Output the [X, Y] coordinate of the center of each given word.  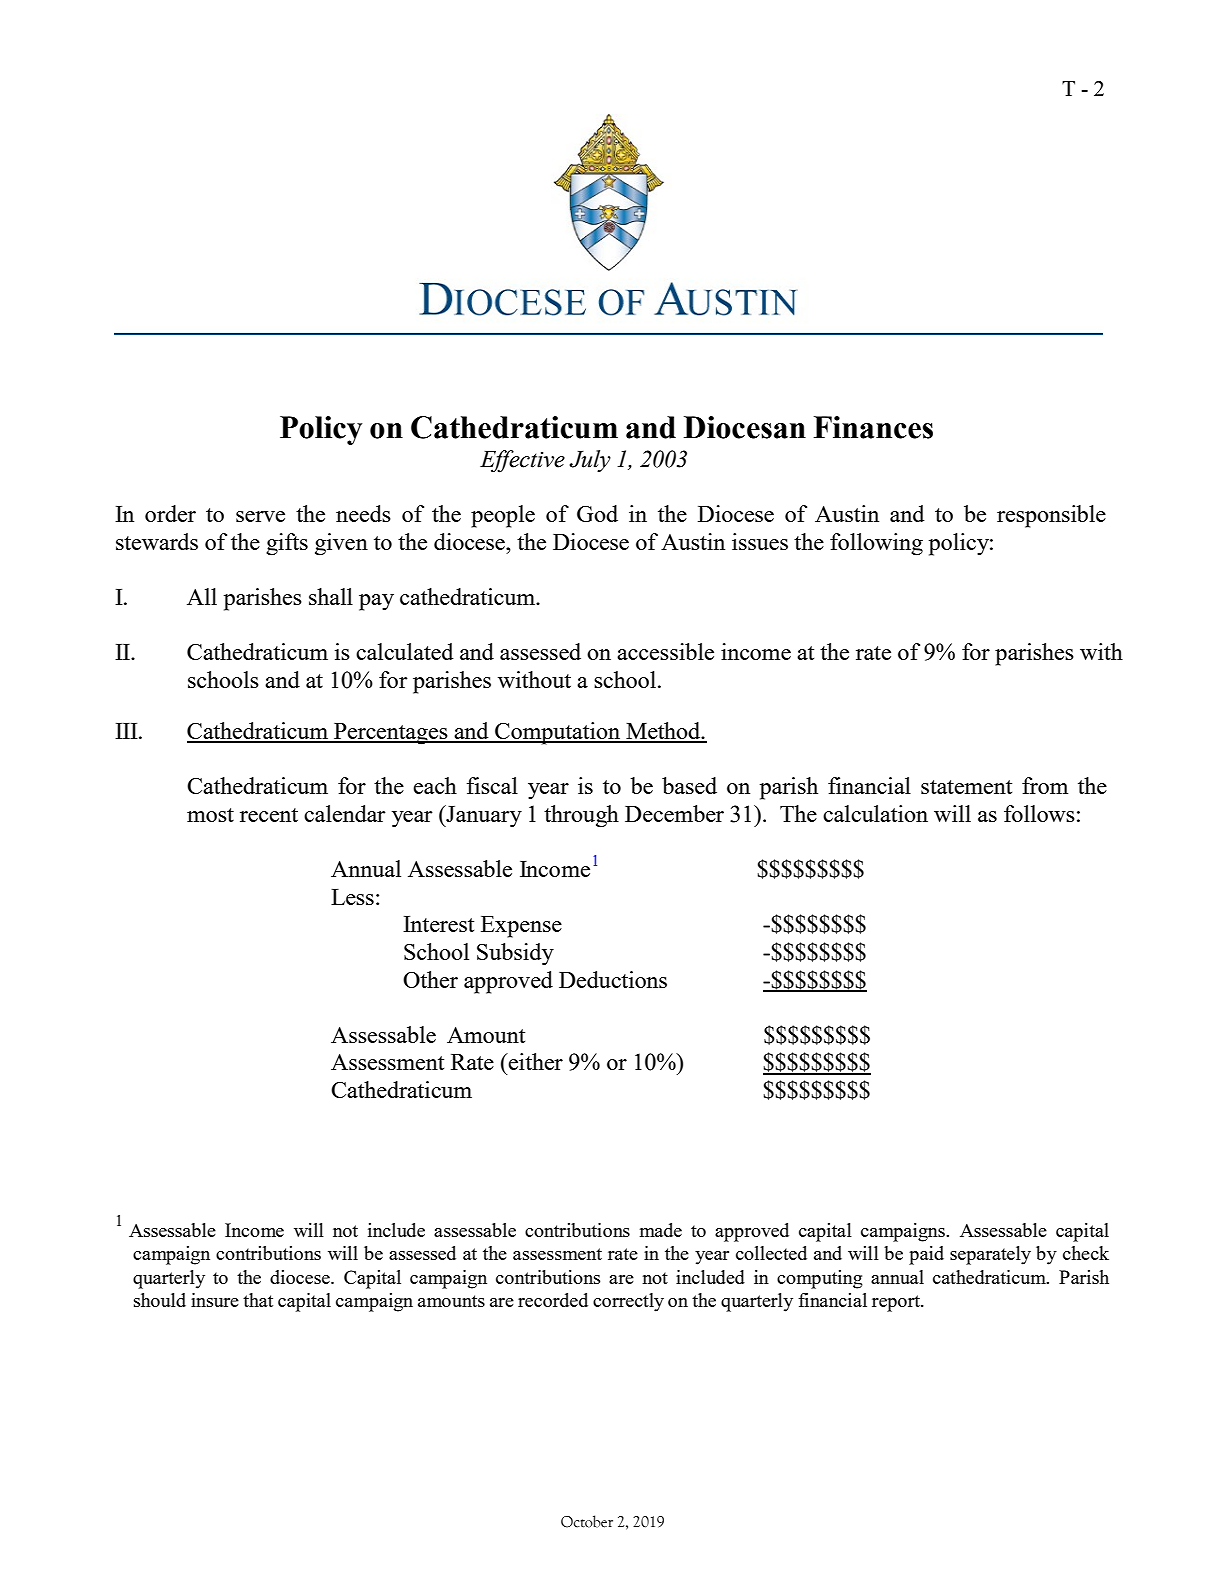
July [590, 461]
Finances [873, 427]
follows [1039, 813]
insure [215, 1300]
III [127, 731]
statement [966, 787]
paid [926, 1255]
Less [352, 897]
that [258, 1300]
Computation [558, 733]
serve [260, 516]
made [661, 1230]
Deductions [613, 979]
